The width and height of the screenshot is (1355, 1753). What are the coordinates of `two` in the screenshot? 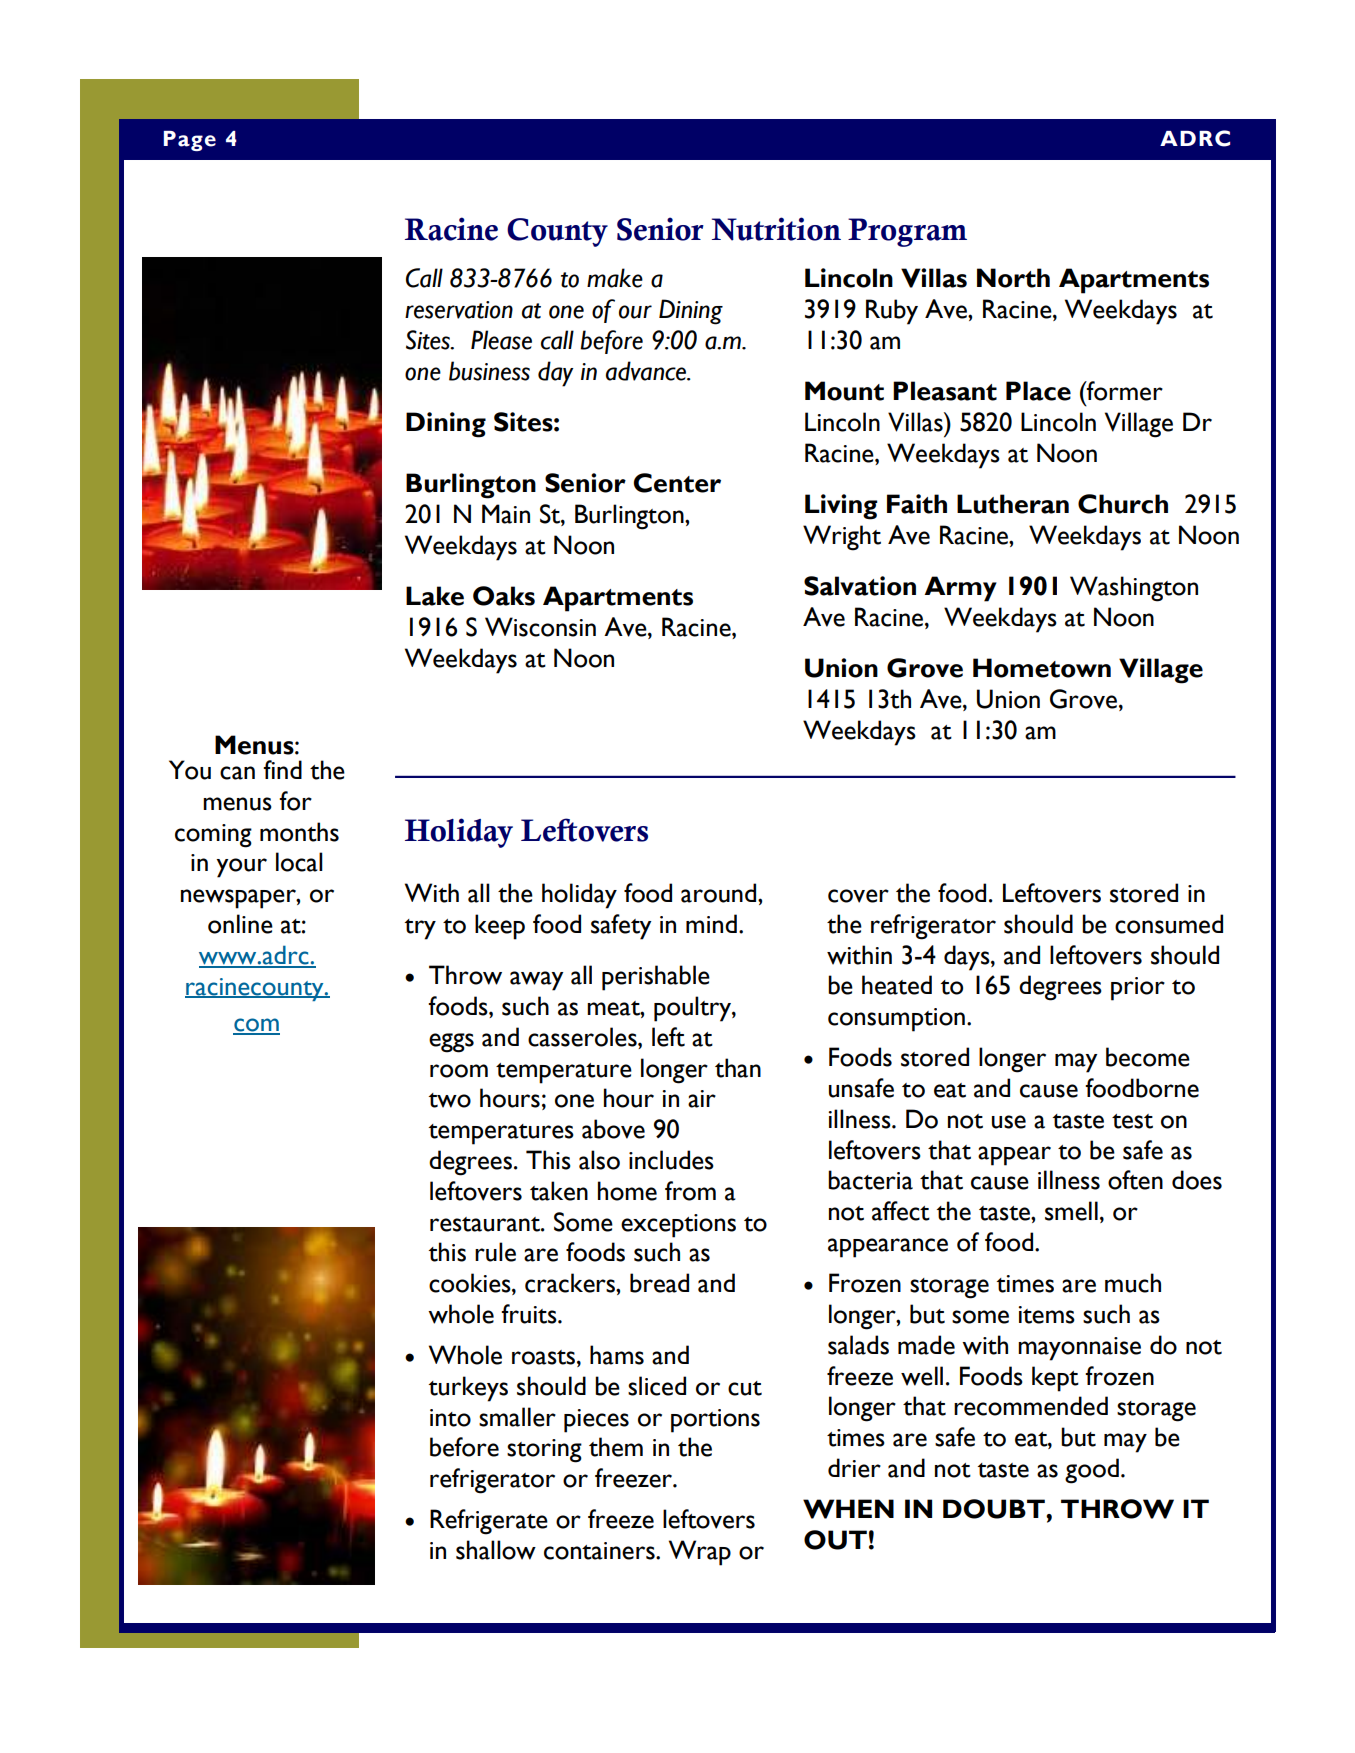 It's located at (450, 1100).
